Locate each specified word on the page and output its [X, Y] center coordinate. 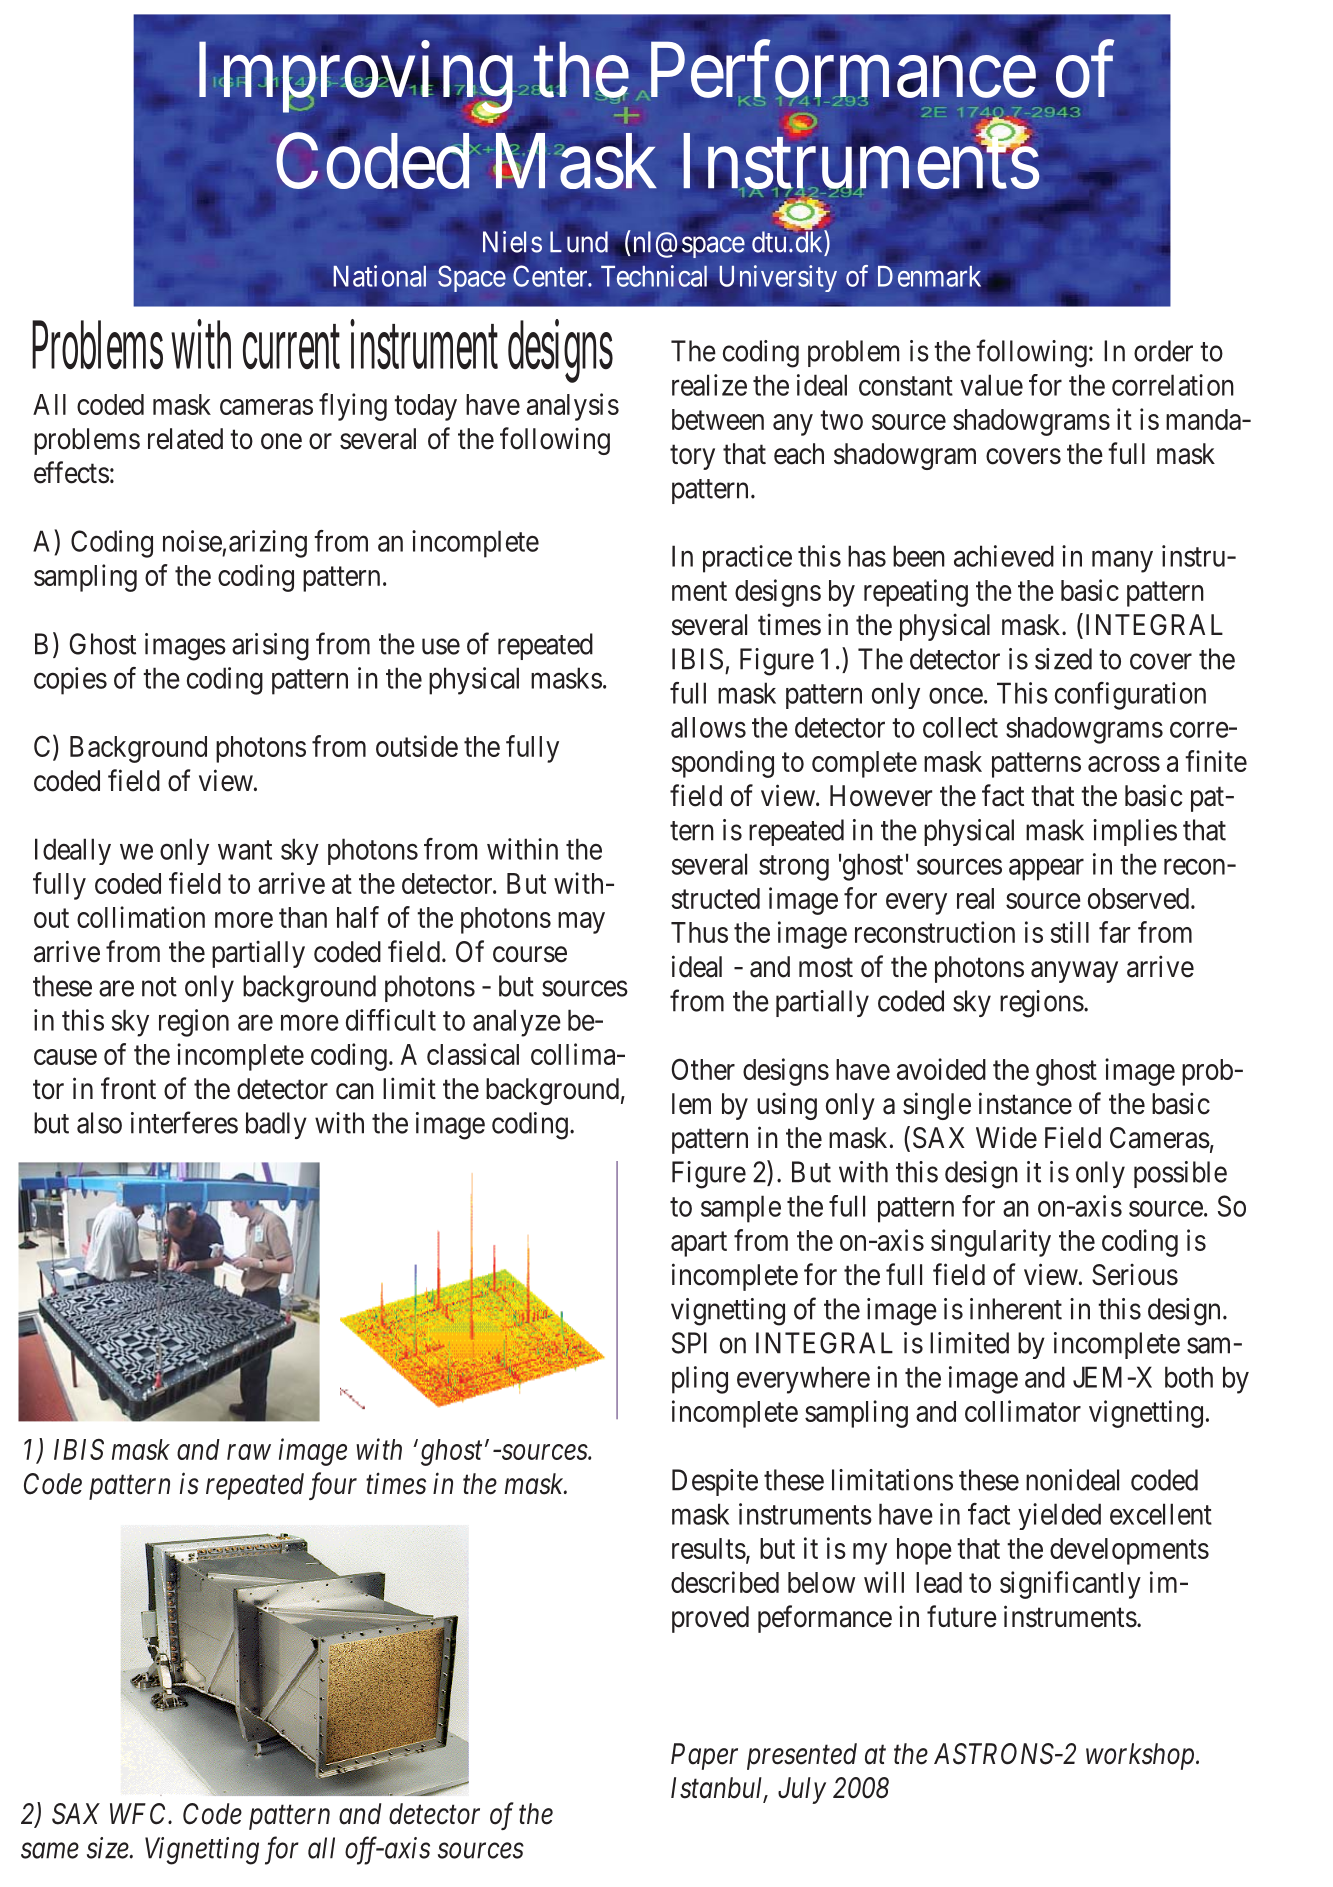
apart [699, 1244]
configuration [1130, 696]
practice [747, 559]
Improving [356, 79]
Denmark [929, 276]
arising [270, 647]
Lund [579, 242]
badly [276, 1125]
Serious [1135, 1274]
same [50, 1851]
